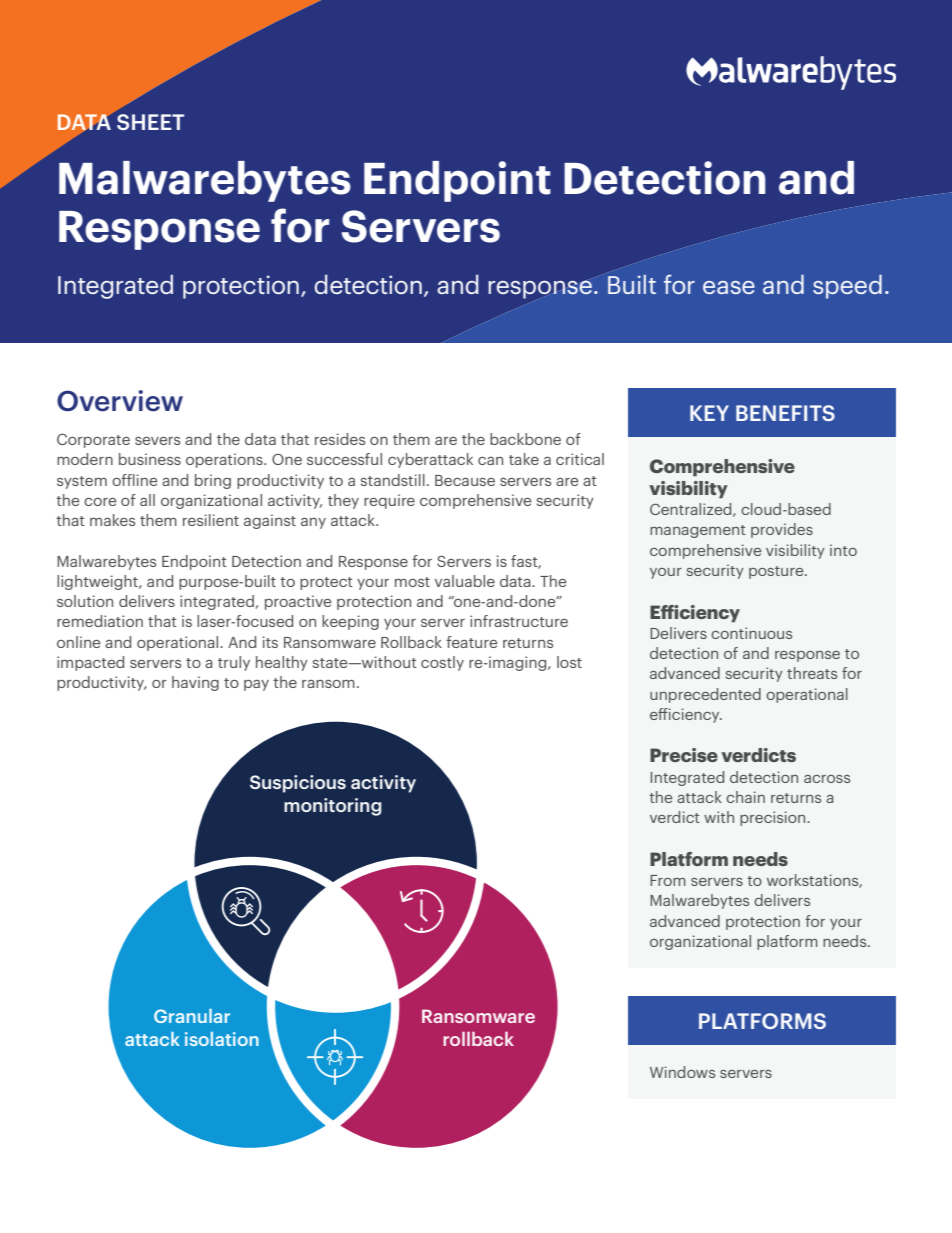  I want to click on lightweight, so click(98, 582).
